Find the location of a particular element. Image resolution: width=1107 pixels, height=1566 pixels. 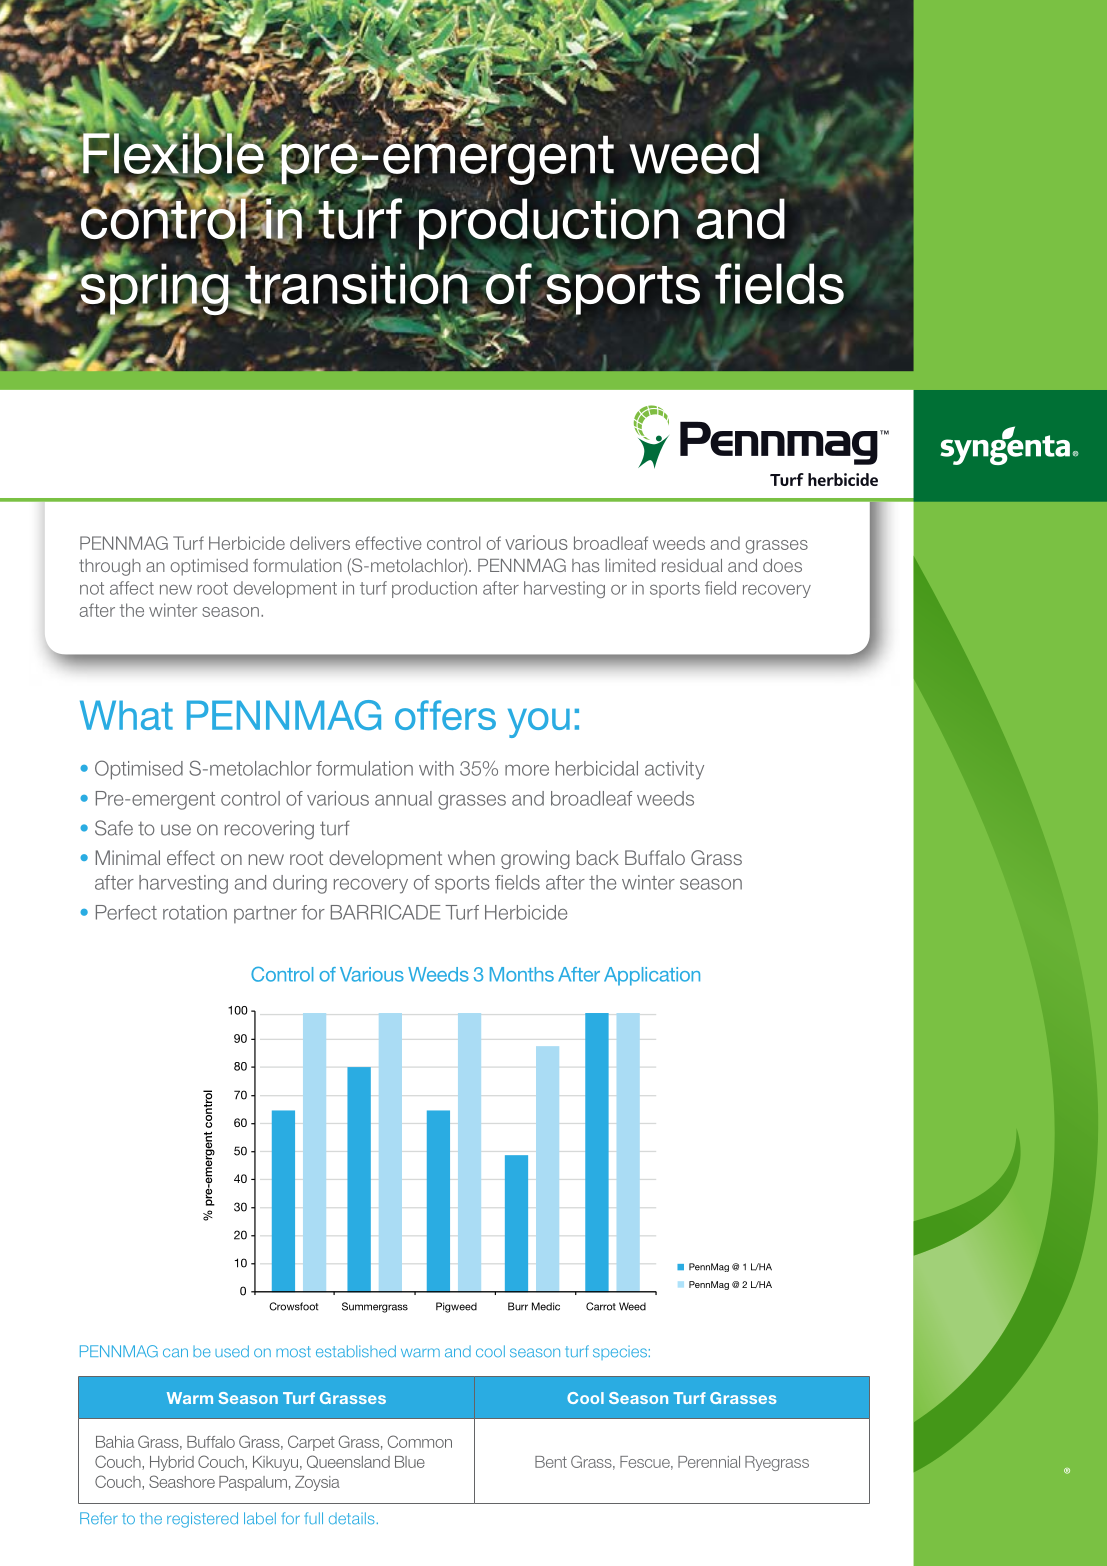

residual is located at coordinates (692, 565).
